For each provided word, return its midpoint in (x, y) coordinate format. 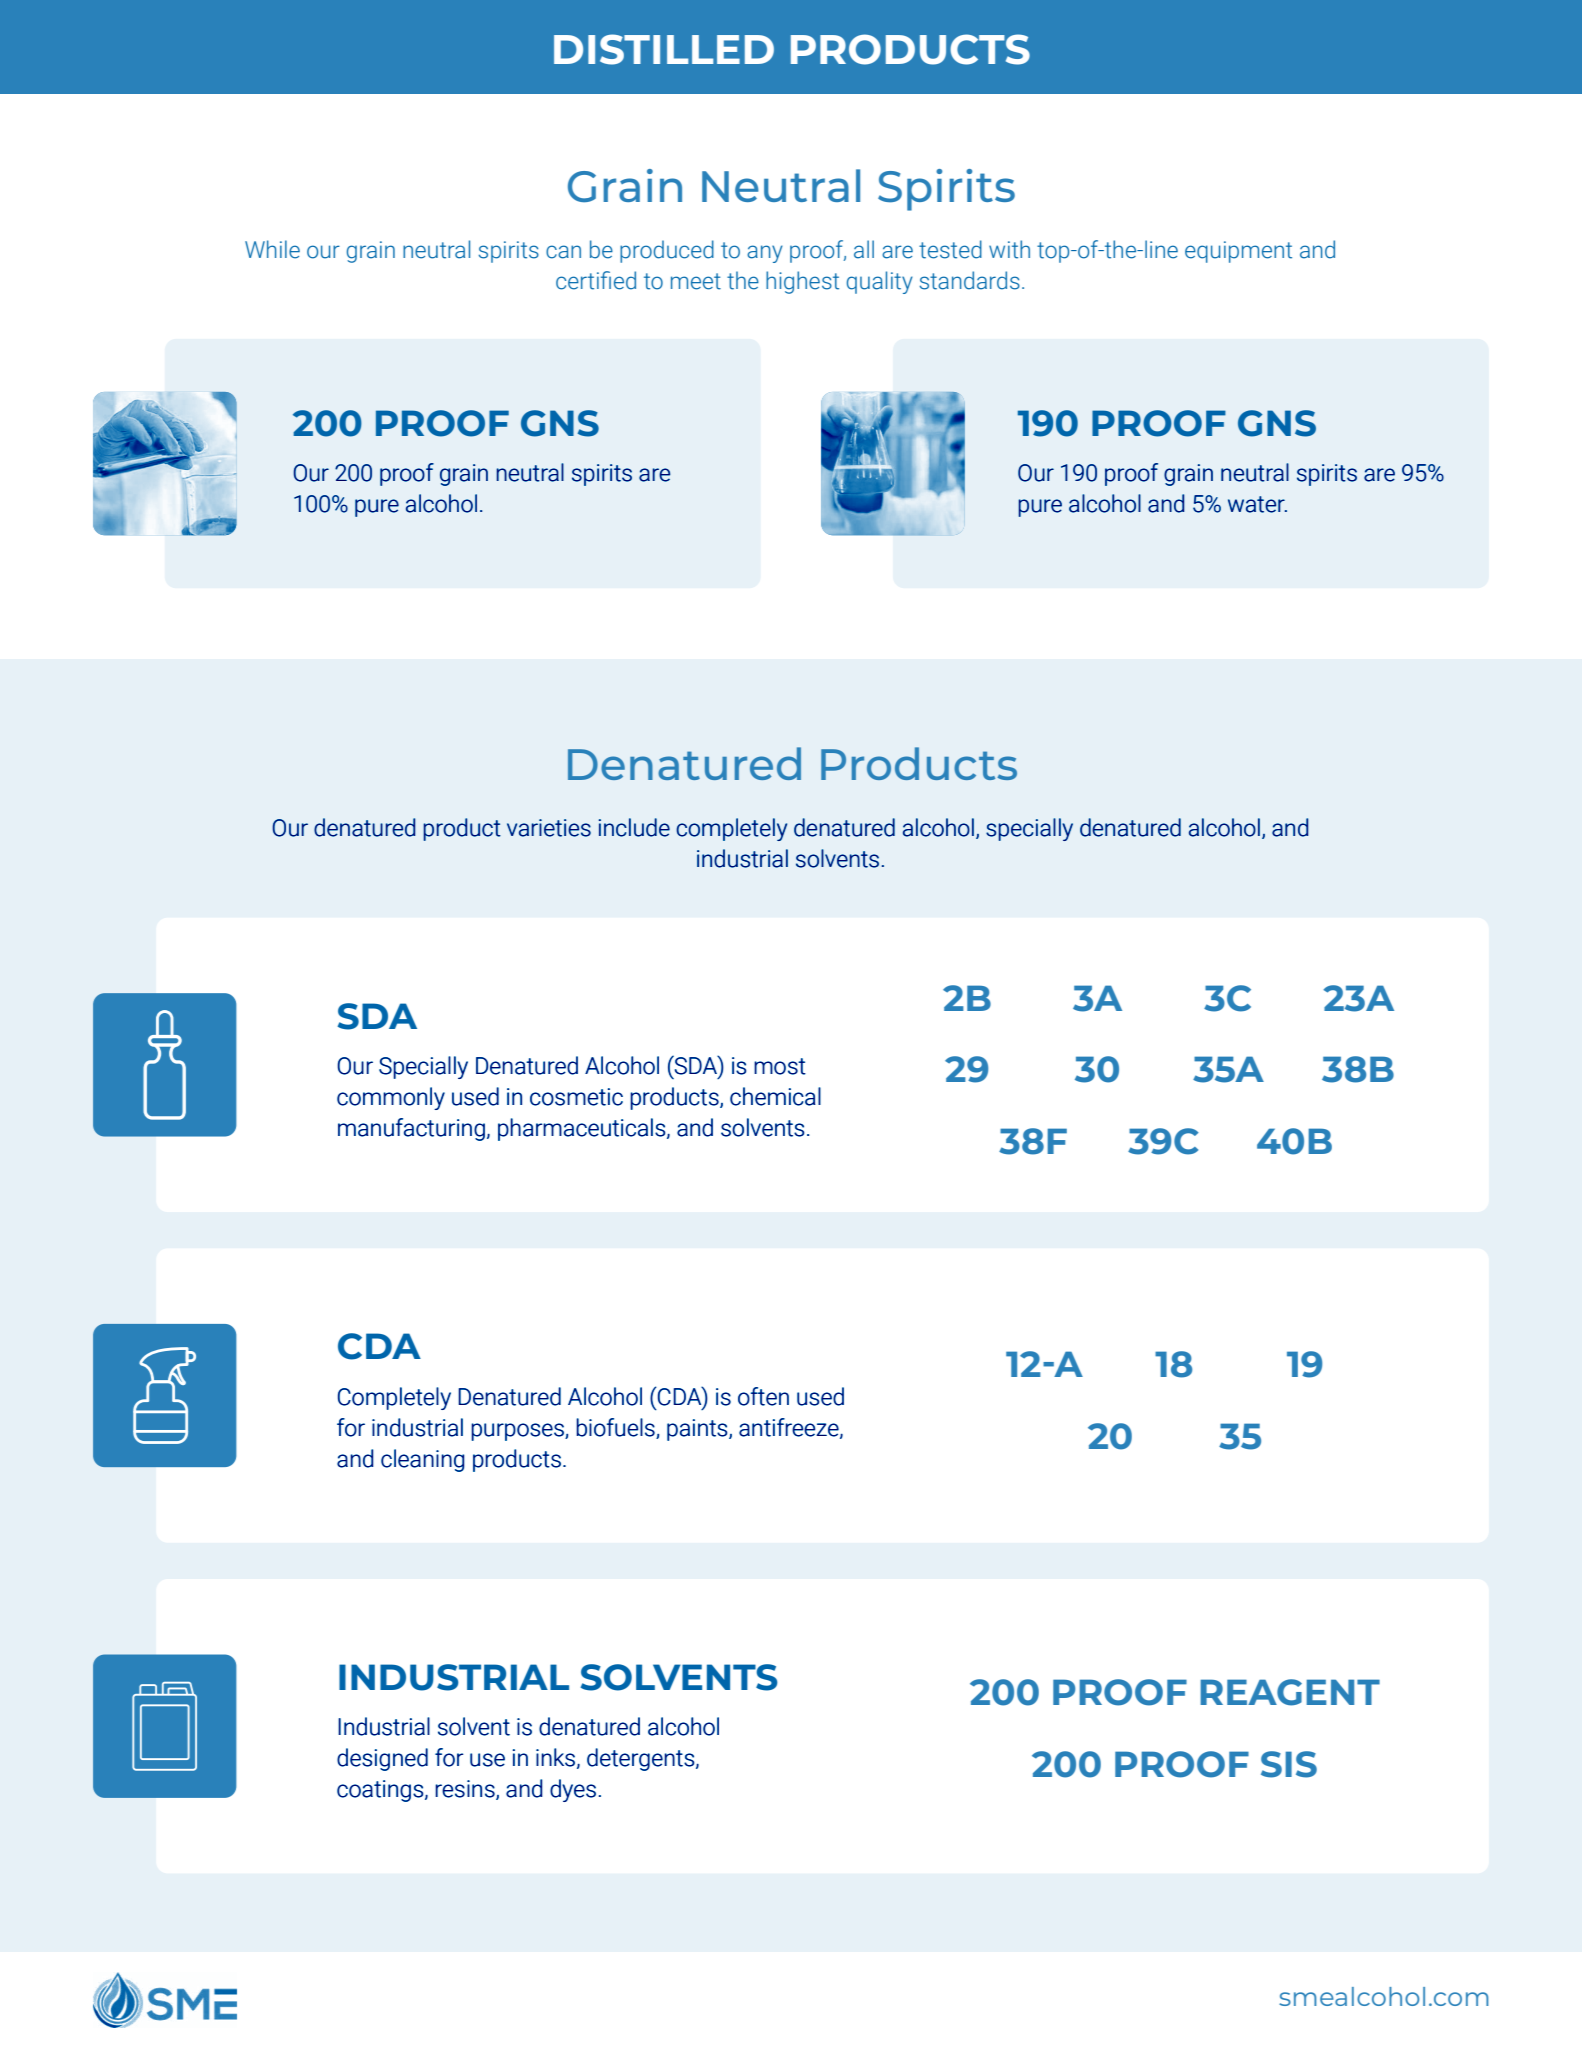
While (272, 249)
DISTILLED (664, 49)
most (780, 1066)
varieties (549, 828)
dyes (573, 1790)
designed (382, 1759)
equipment (1238, 252)
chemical (775, 1096)
